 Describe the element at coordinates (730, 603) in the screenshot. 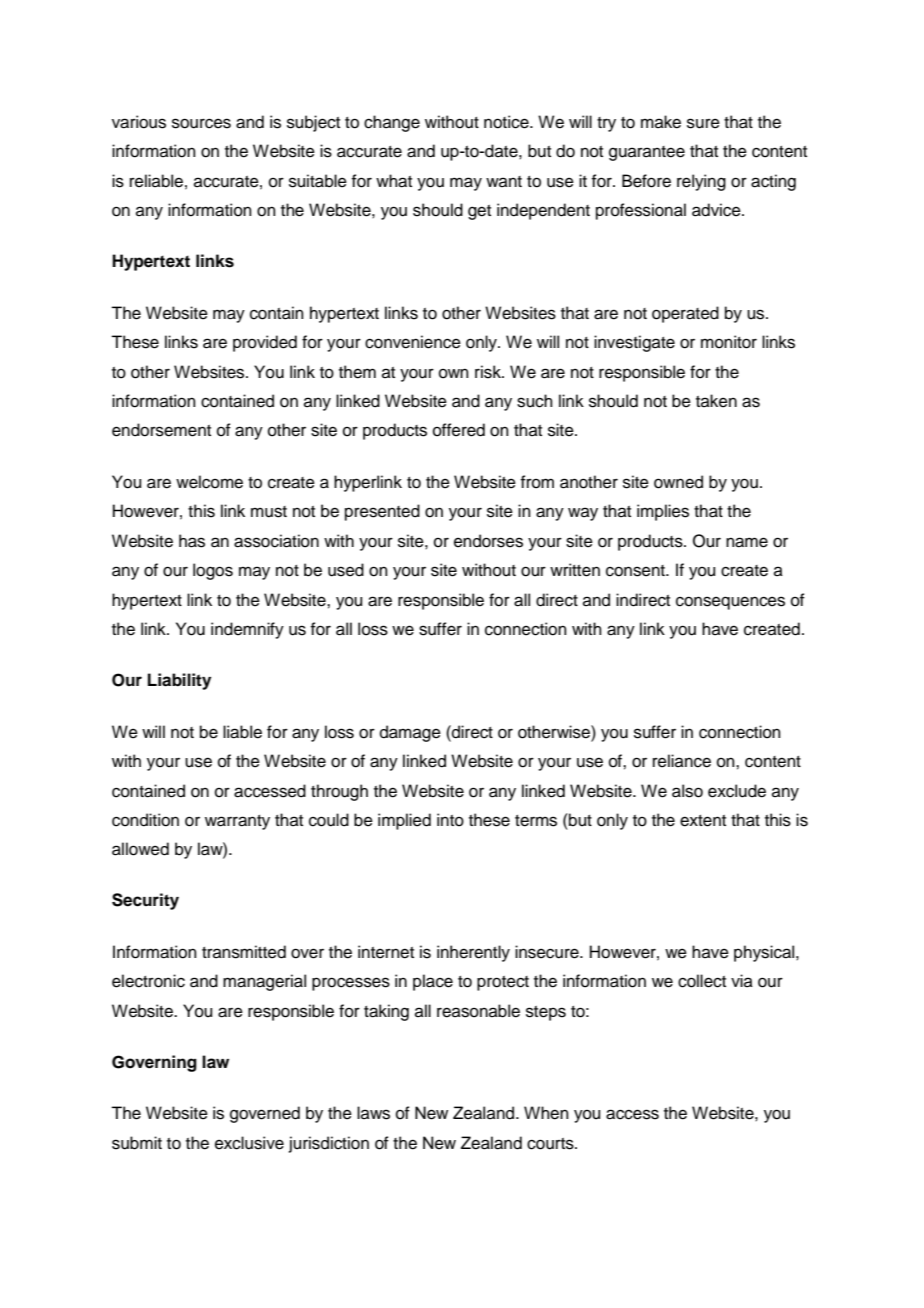

I see `consequences` at that location.
